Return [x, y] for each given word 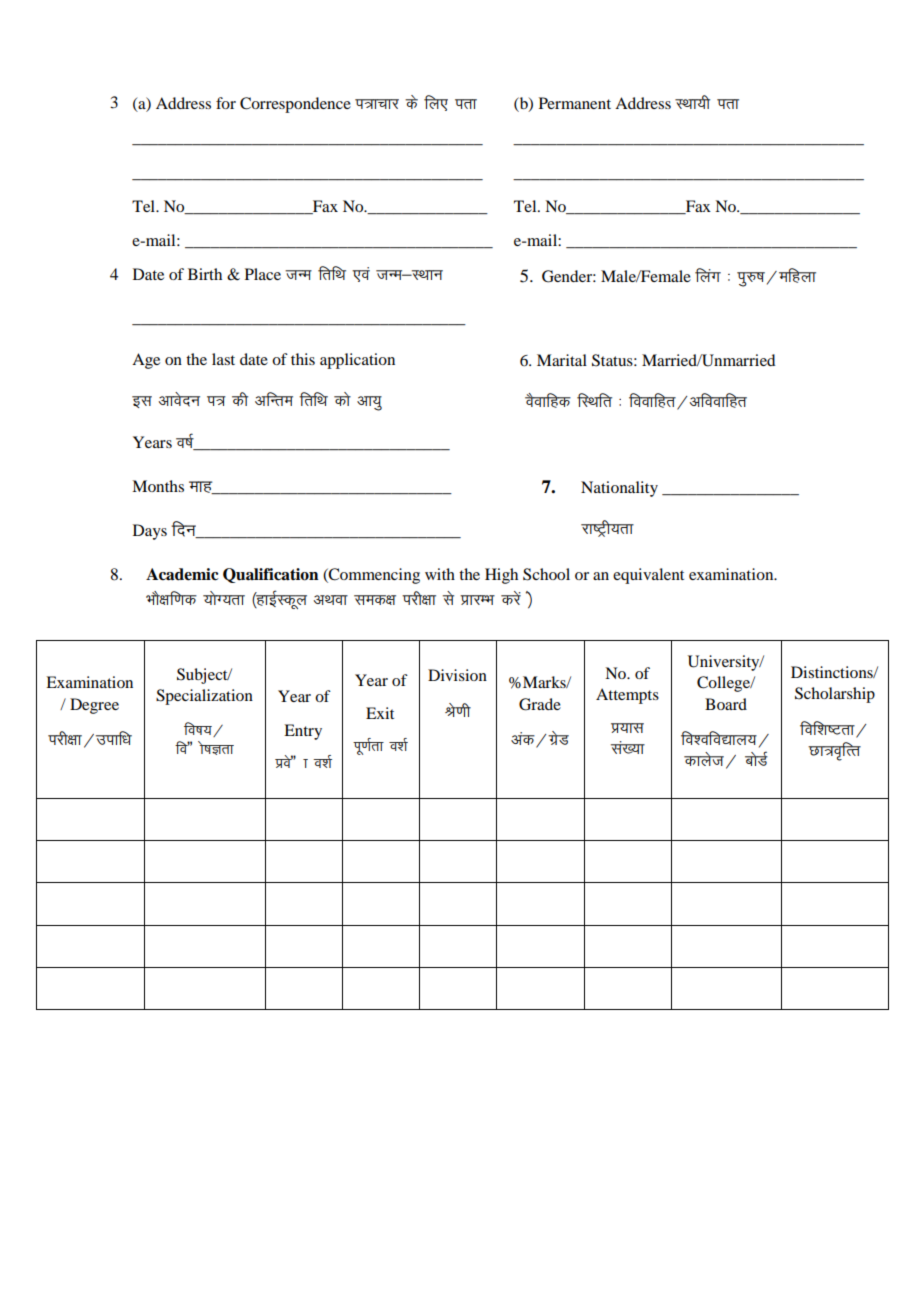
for [226, 103]
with [440, 574]
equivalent [648, 576]
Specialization [204, 697]
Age [146, 361]
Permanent [575, 103]
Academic [182, 574]
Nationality [619, 489]
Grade [540, 704]
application [357, 361]
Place [263, 274]
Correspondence [295, 105]
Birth [205, 274]
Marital [562, 360]
